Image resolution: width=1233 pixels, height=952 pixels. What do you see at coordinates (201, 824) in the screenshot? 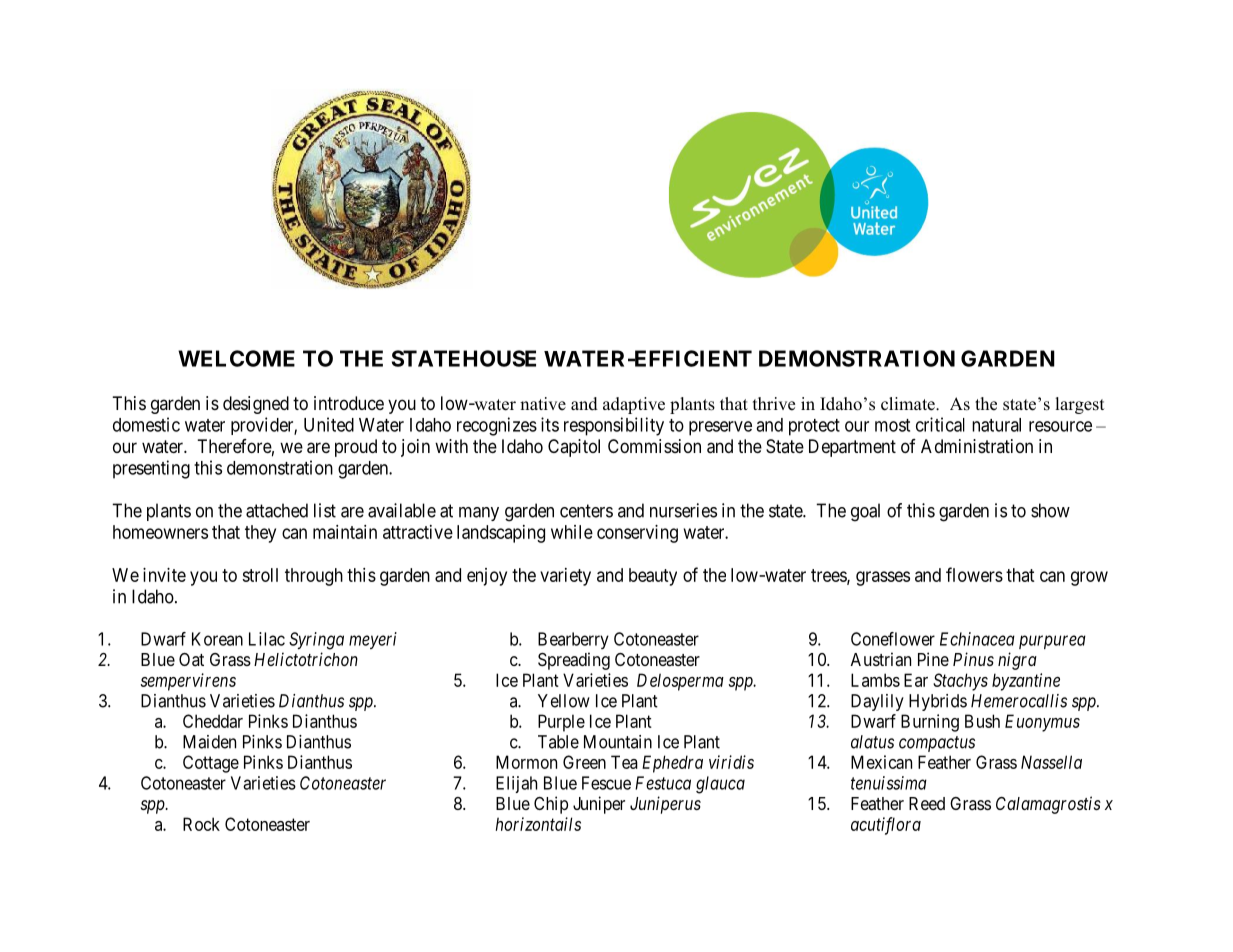
I see `Rock` at bounding box center [201, 824].
